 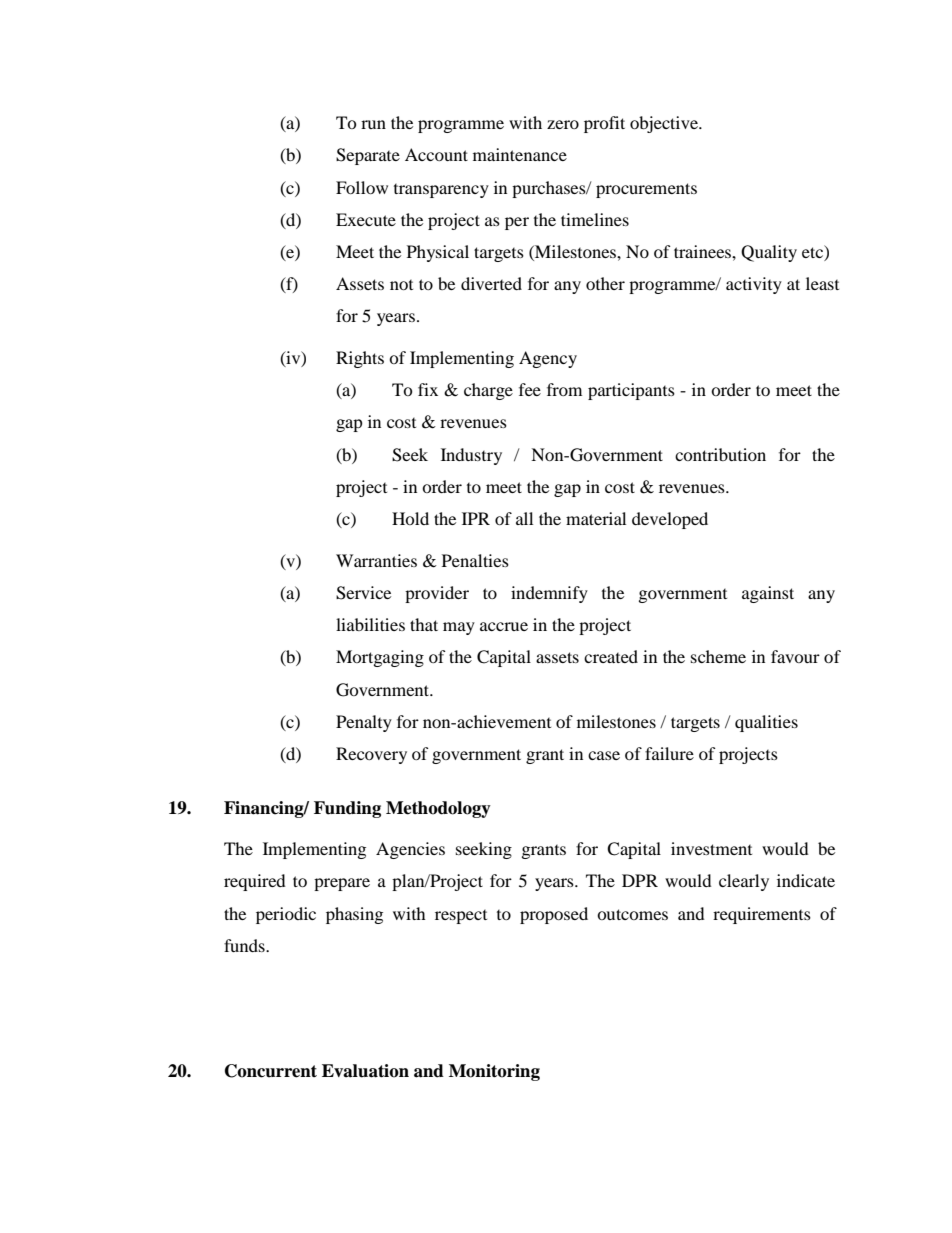 What do you see at coordinates (762, 915) in the screenshot?
I see `requirements` at bounding box center [762, 915].
